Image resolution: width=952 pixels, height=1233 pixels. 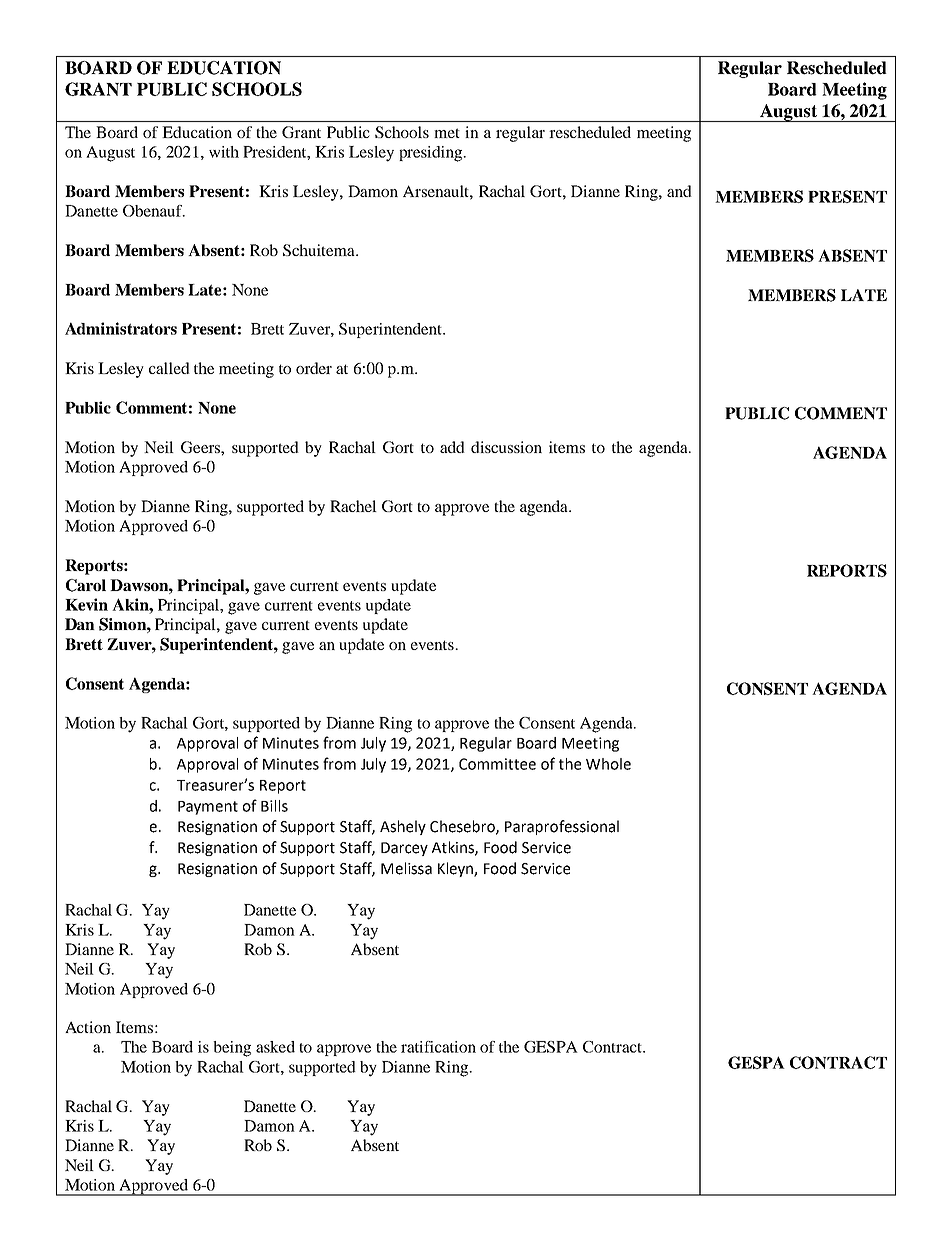 I want to click on called, so click(x=169, y=368).
